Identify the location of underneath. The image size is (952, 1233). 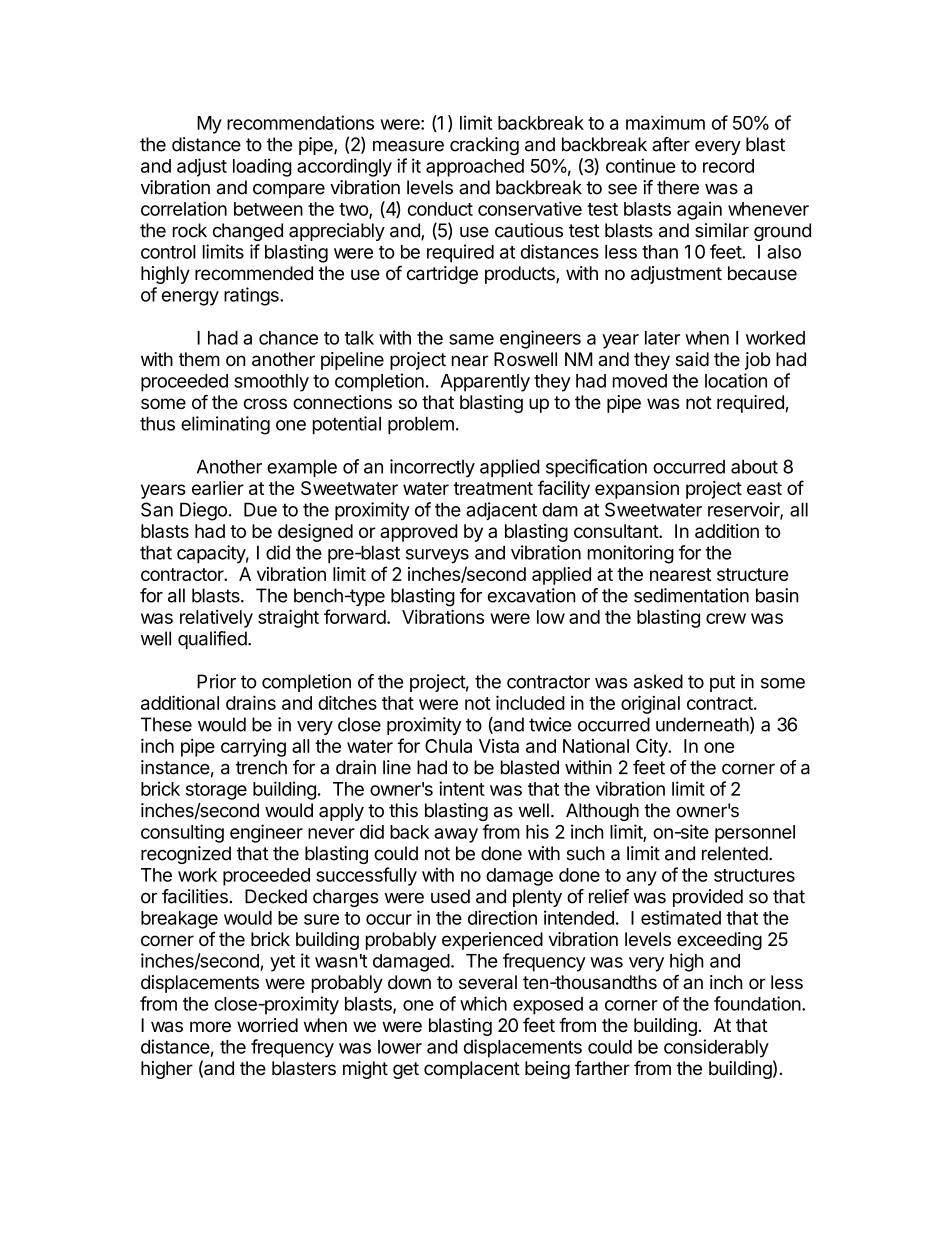
(702, 724).
